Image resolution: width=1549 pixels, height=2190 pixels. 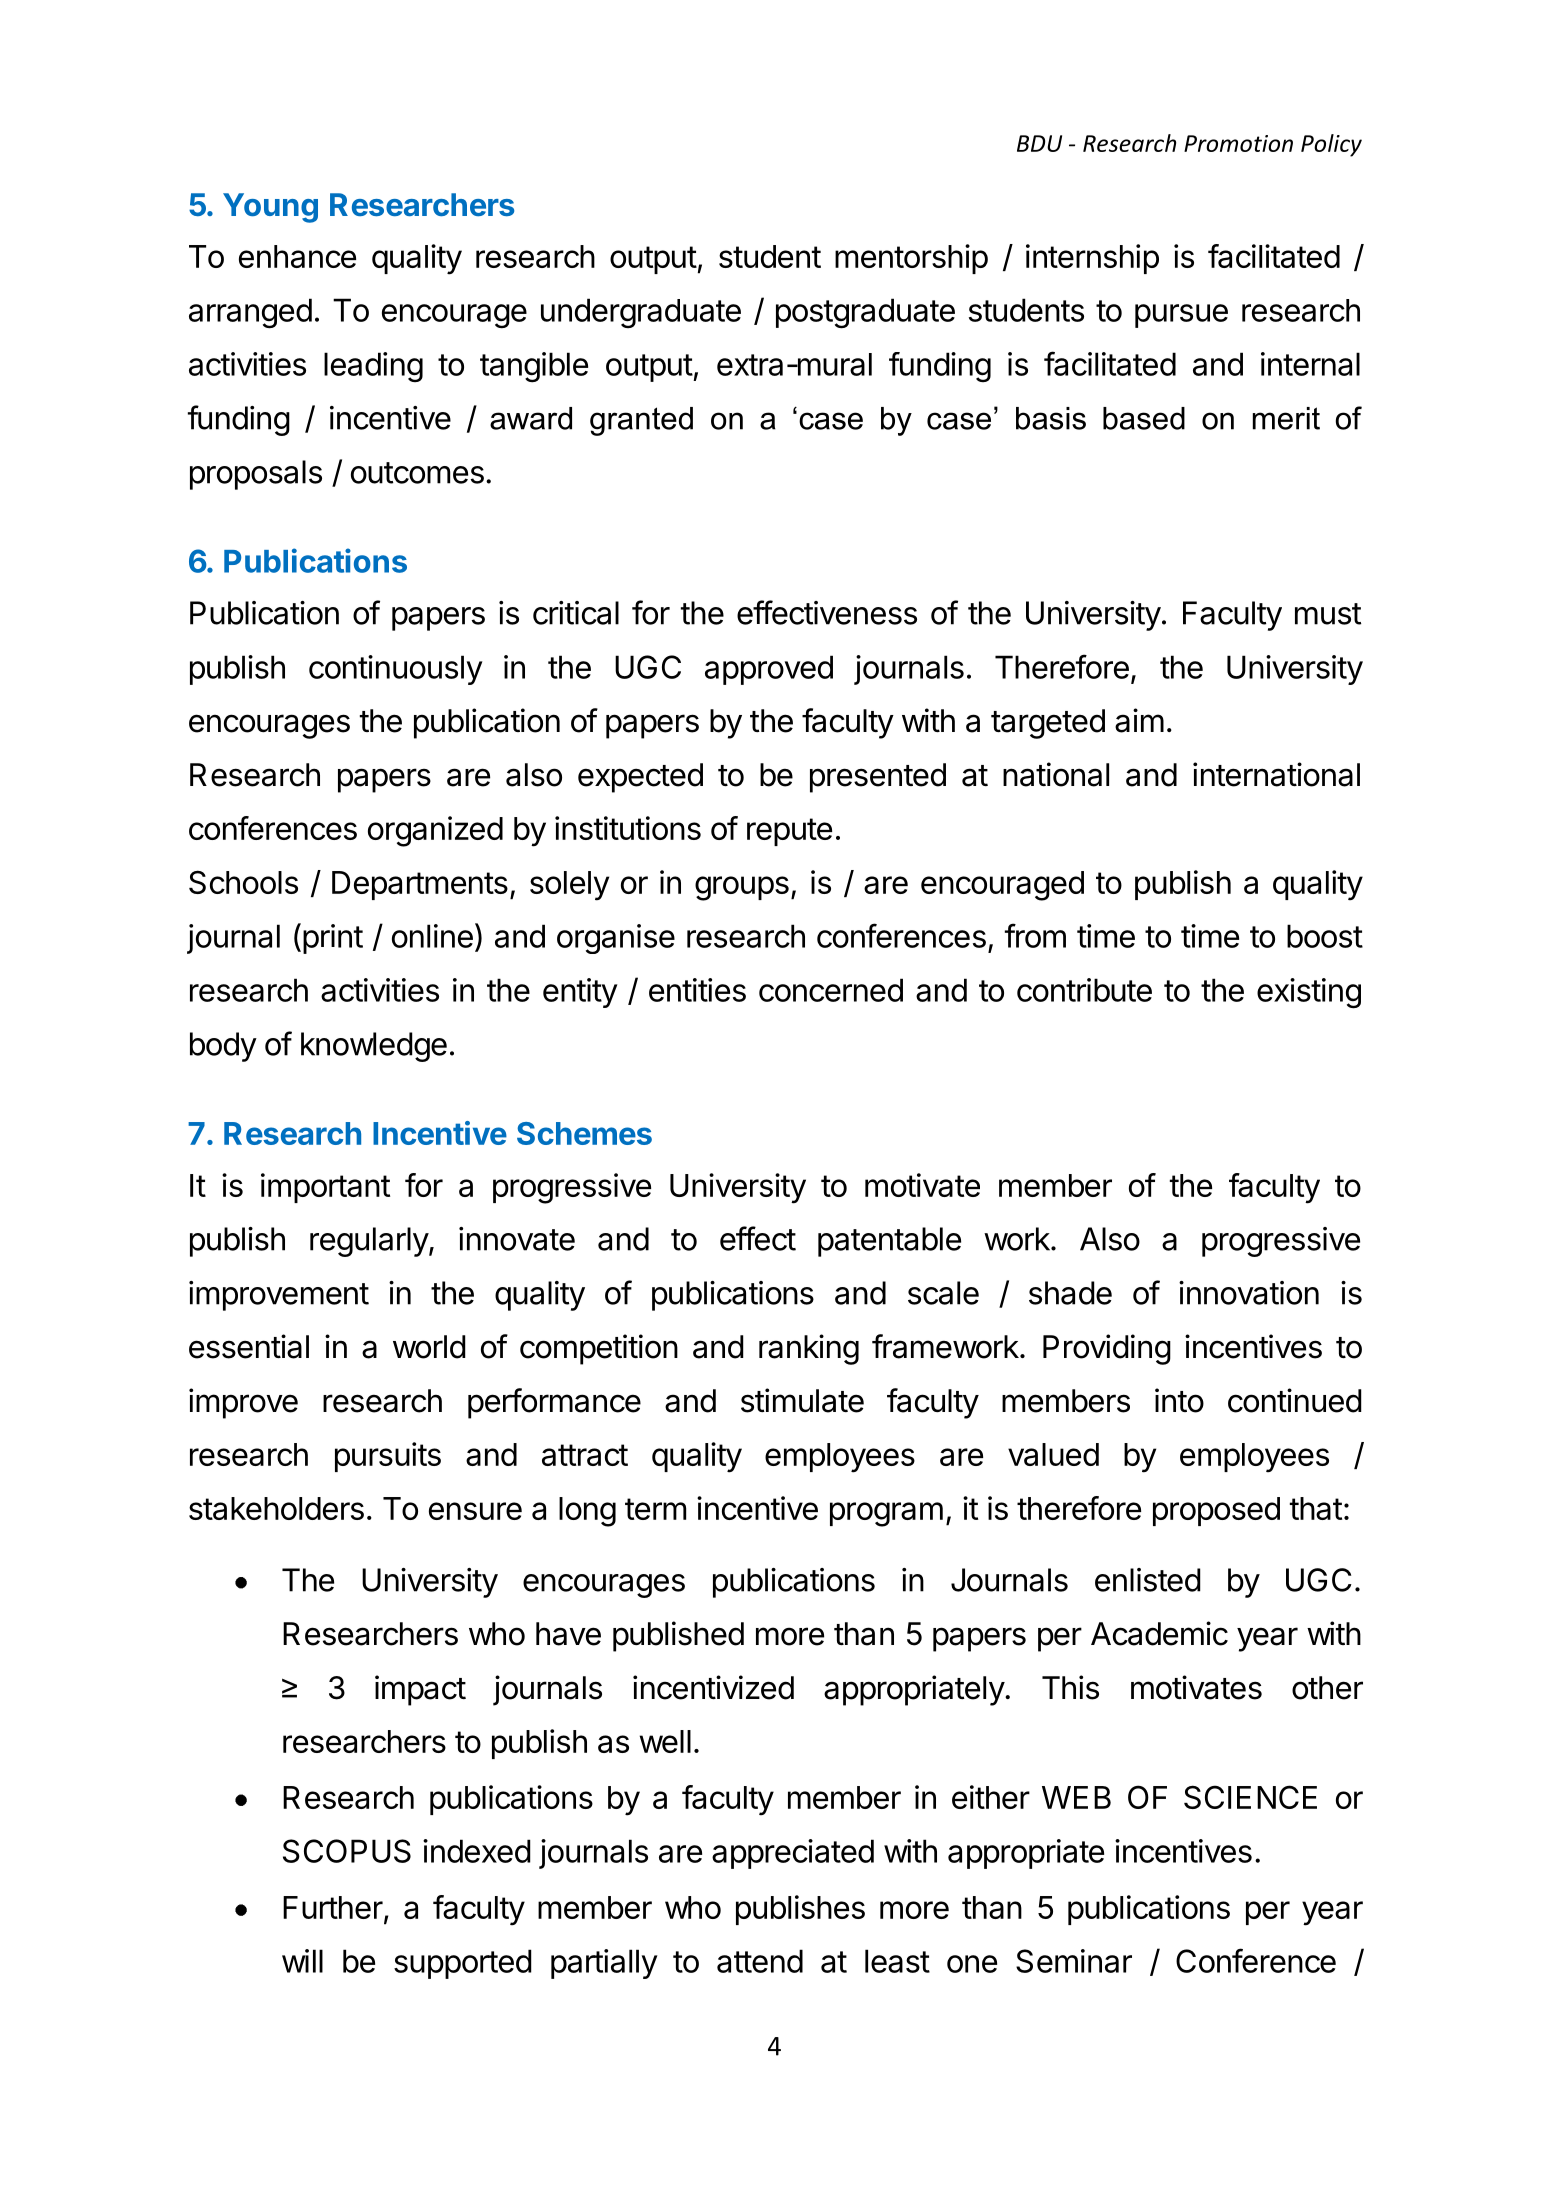 I want to click on Promotion, so click(x=1238, y=143).
